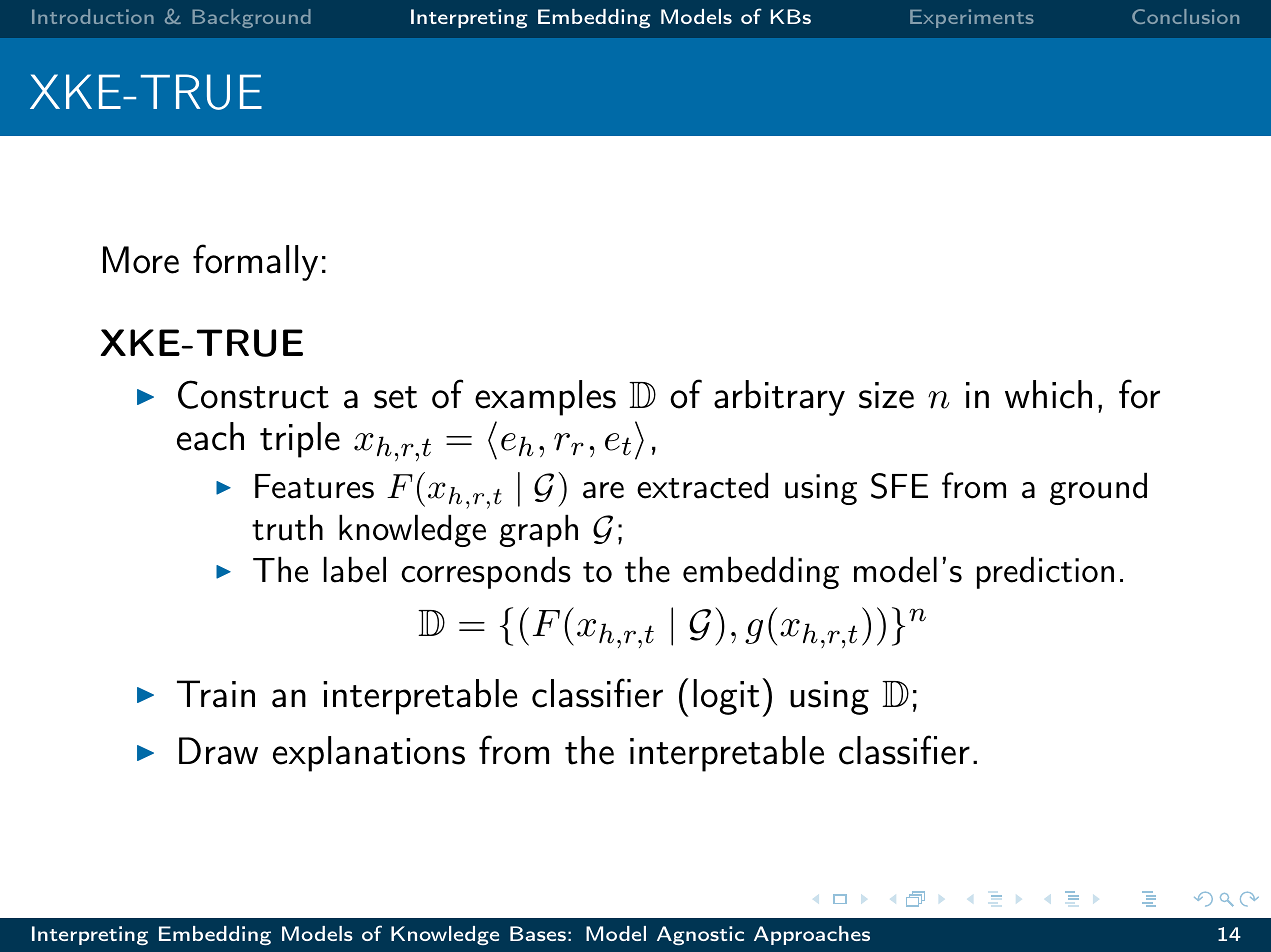 The width and height of the page is (1271, 952). What do you see at coordinates (726, 697) in the page?
I see `logit` at bounding box center [726, 697].
